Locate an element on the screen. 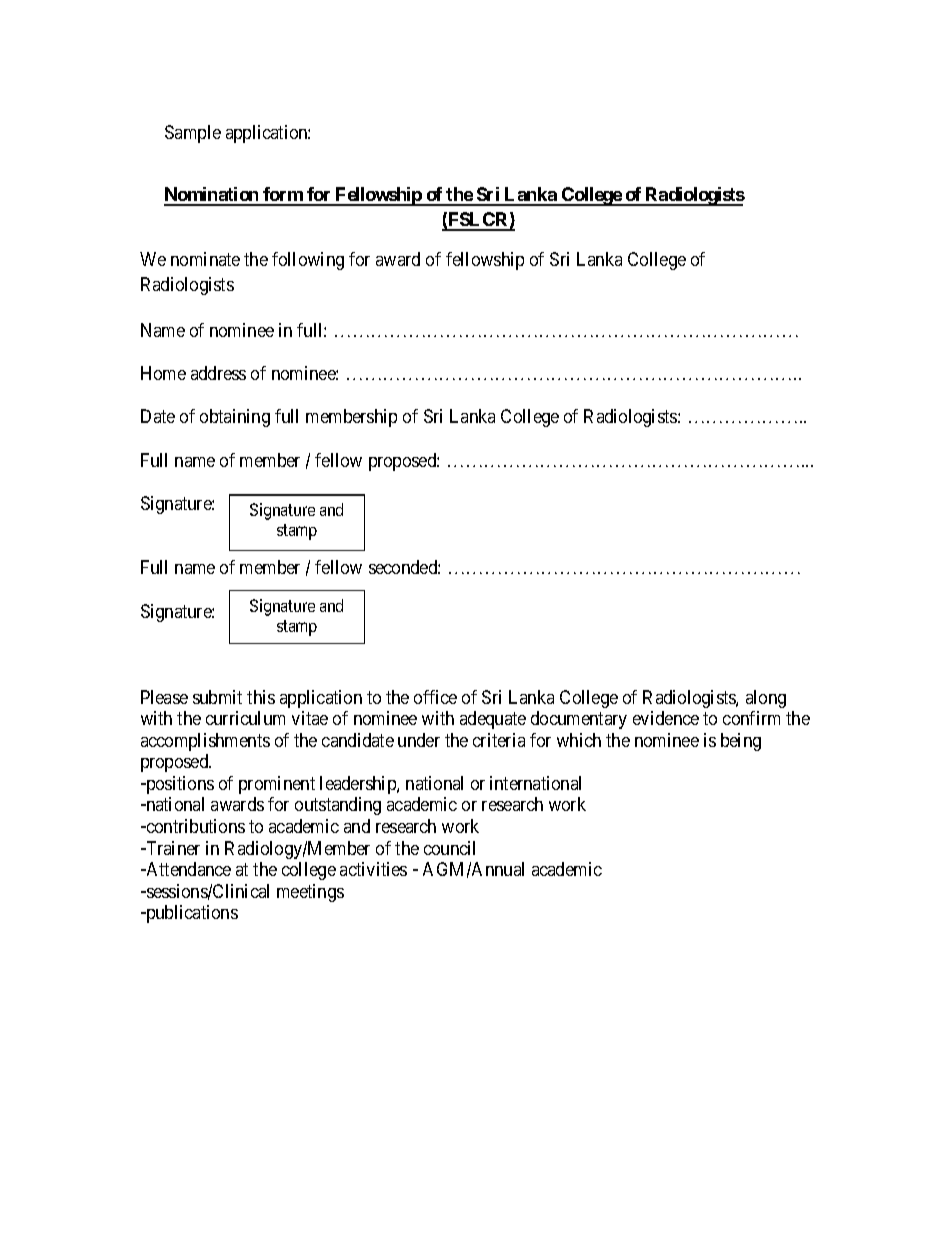  adequate is located at coordinates (493, 720).
